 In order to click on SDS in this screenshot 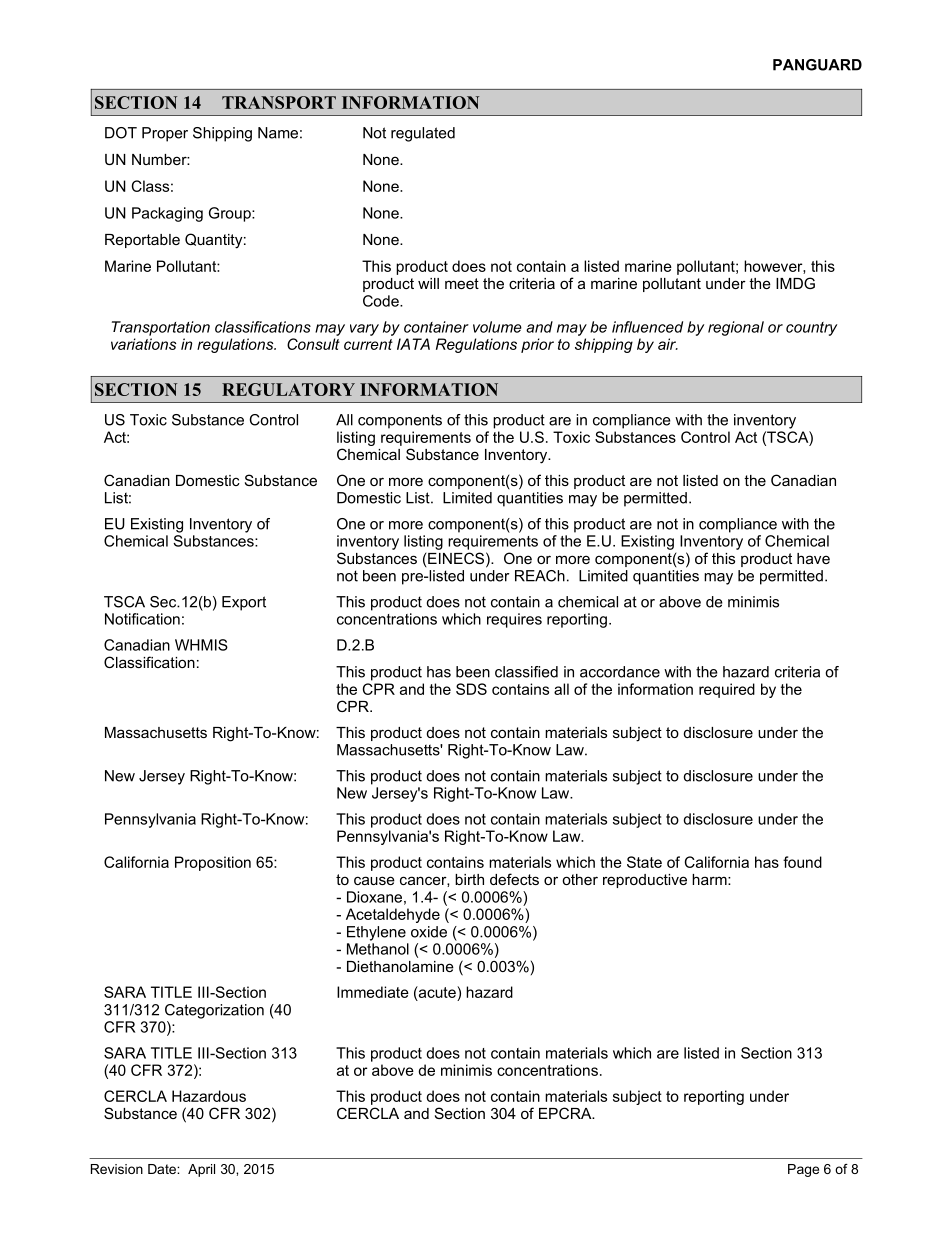, I will do `click(471, 689)`.
